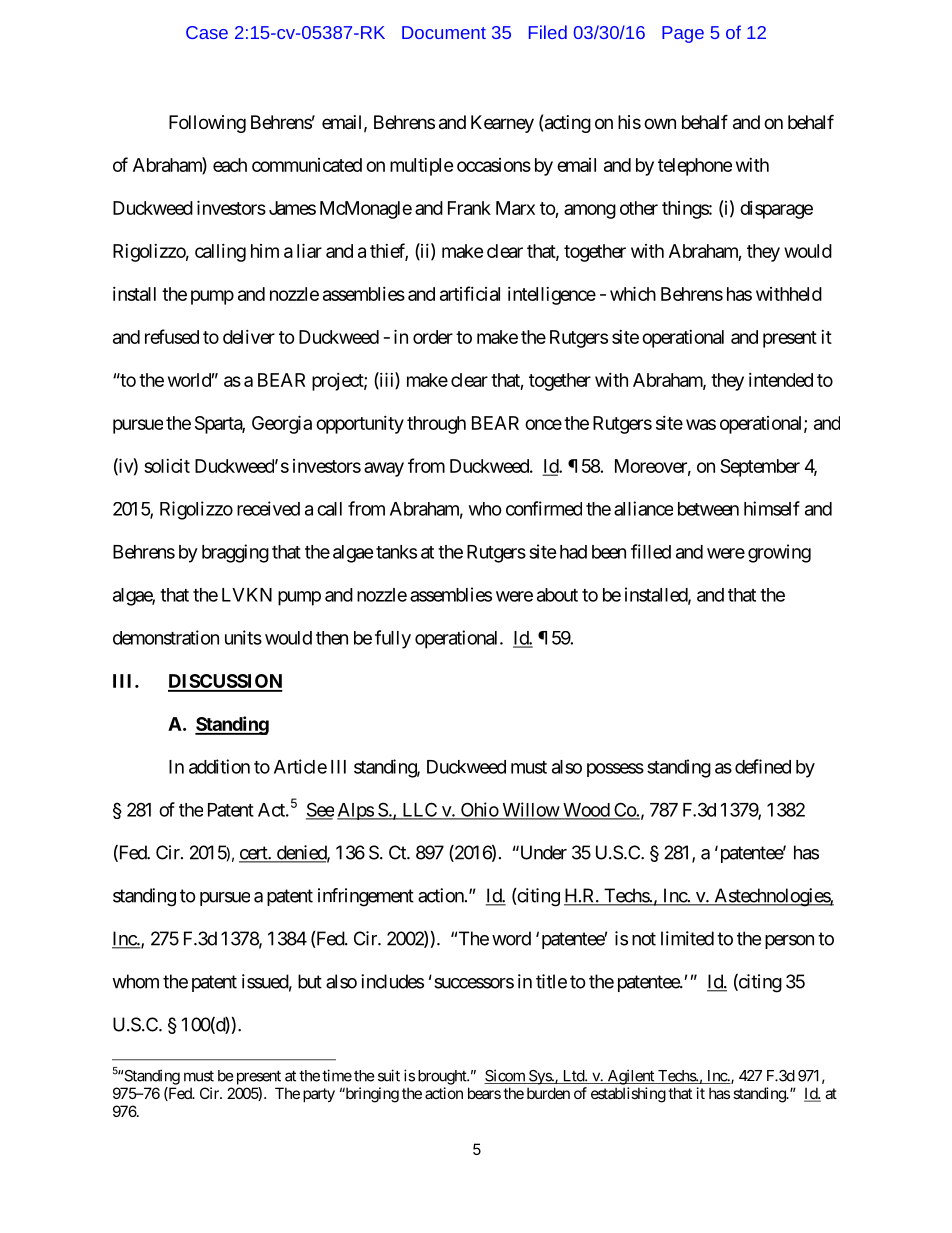  What do you see at coordinates (282, 424) in the page?
I see `Georgia` at bounding box center [282, 424].
